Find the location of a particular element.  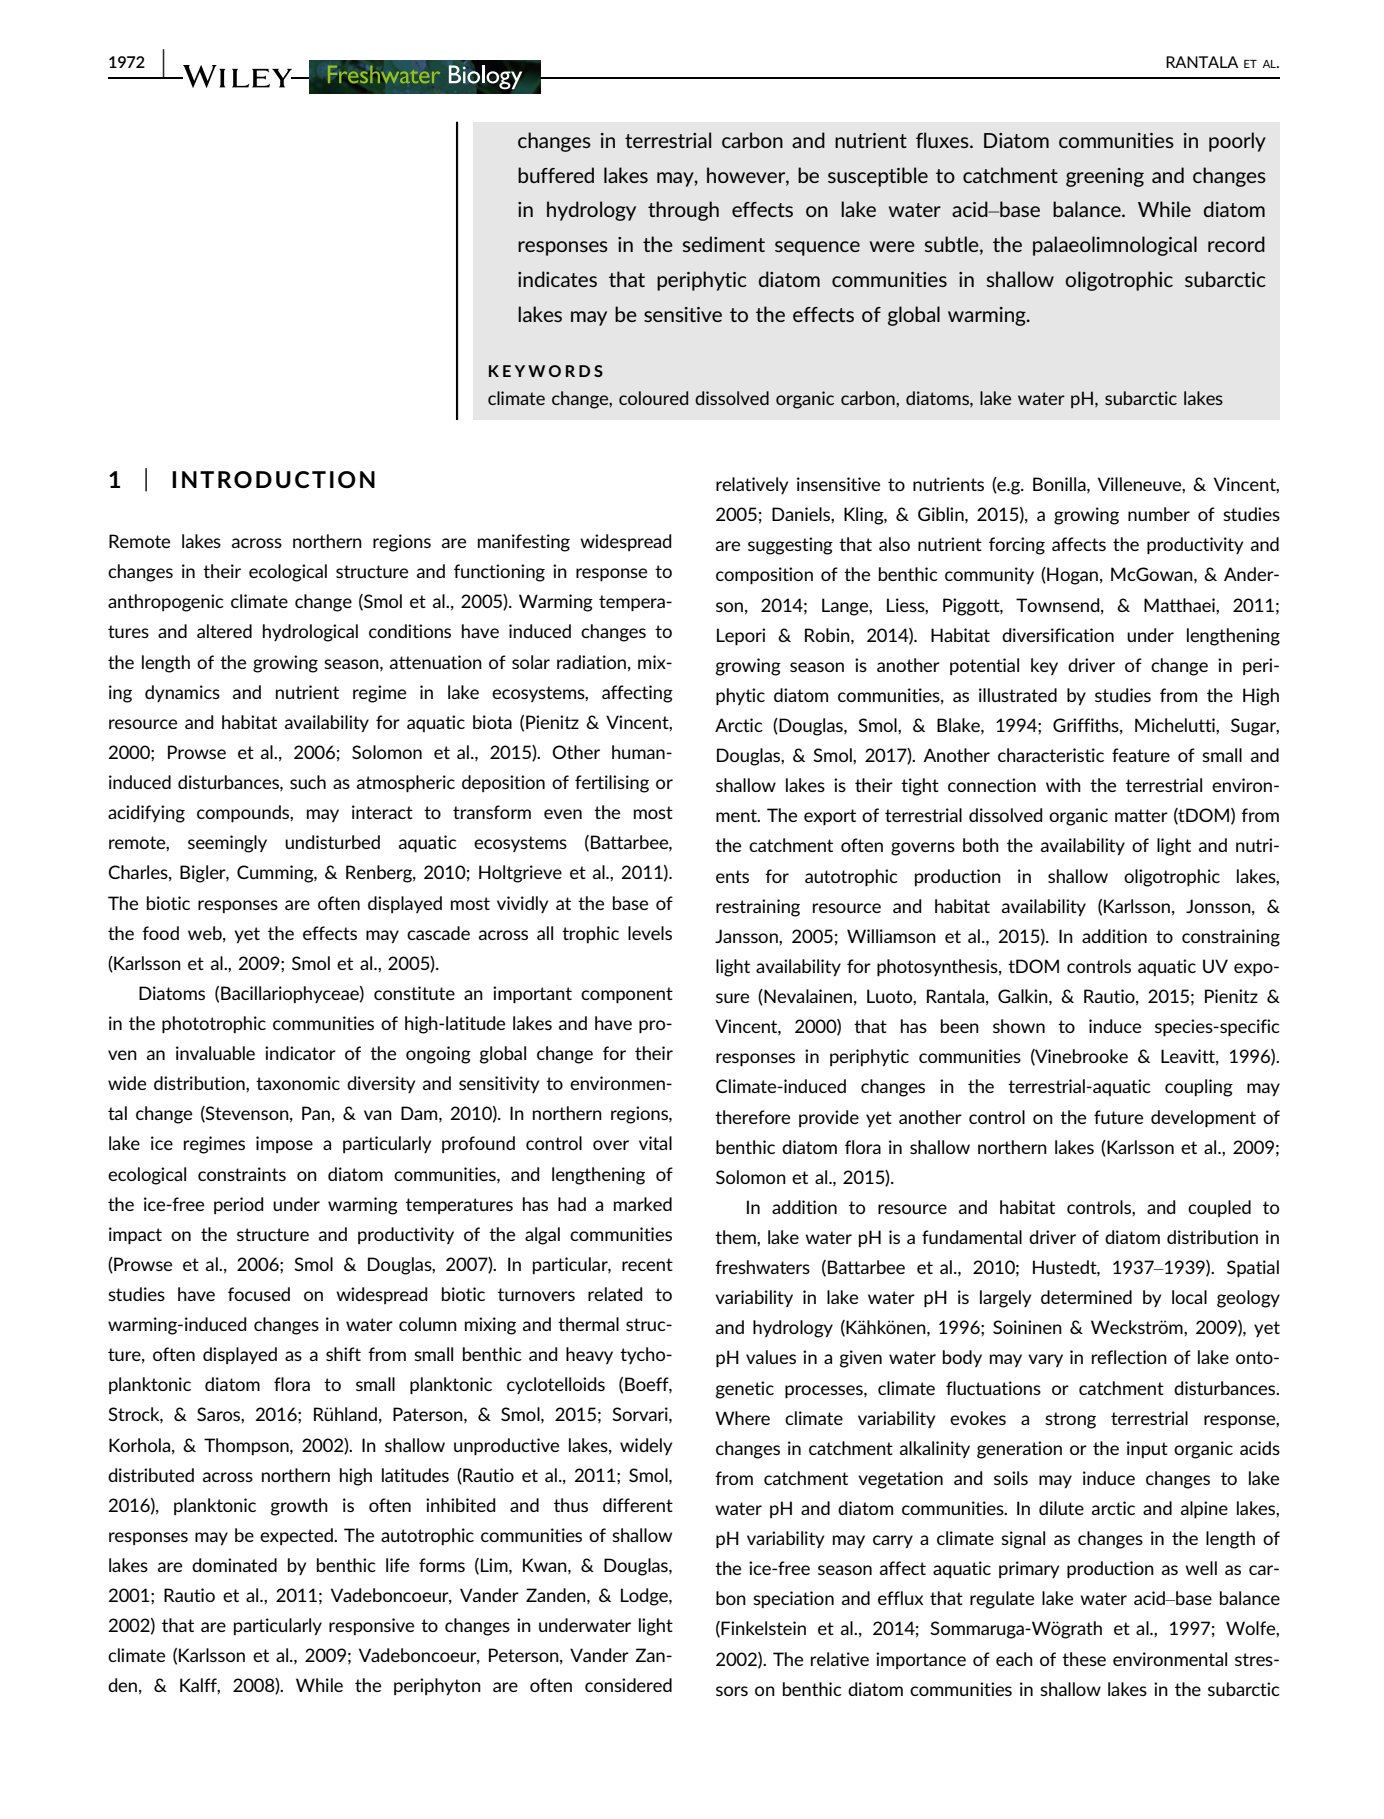

radiation is located at coordinates (591, 662).
